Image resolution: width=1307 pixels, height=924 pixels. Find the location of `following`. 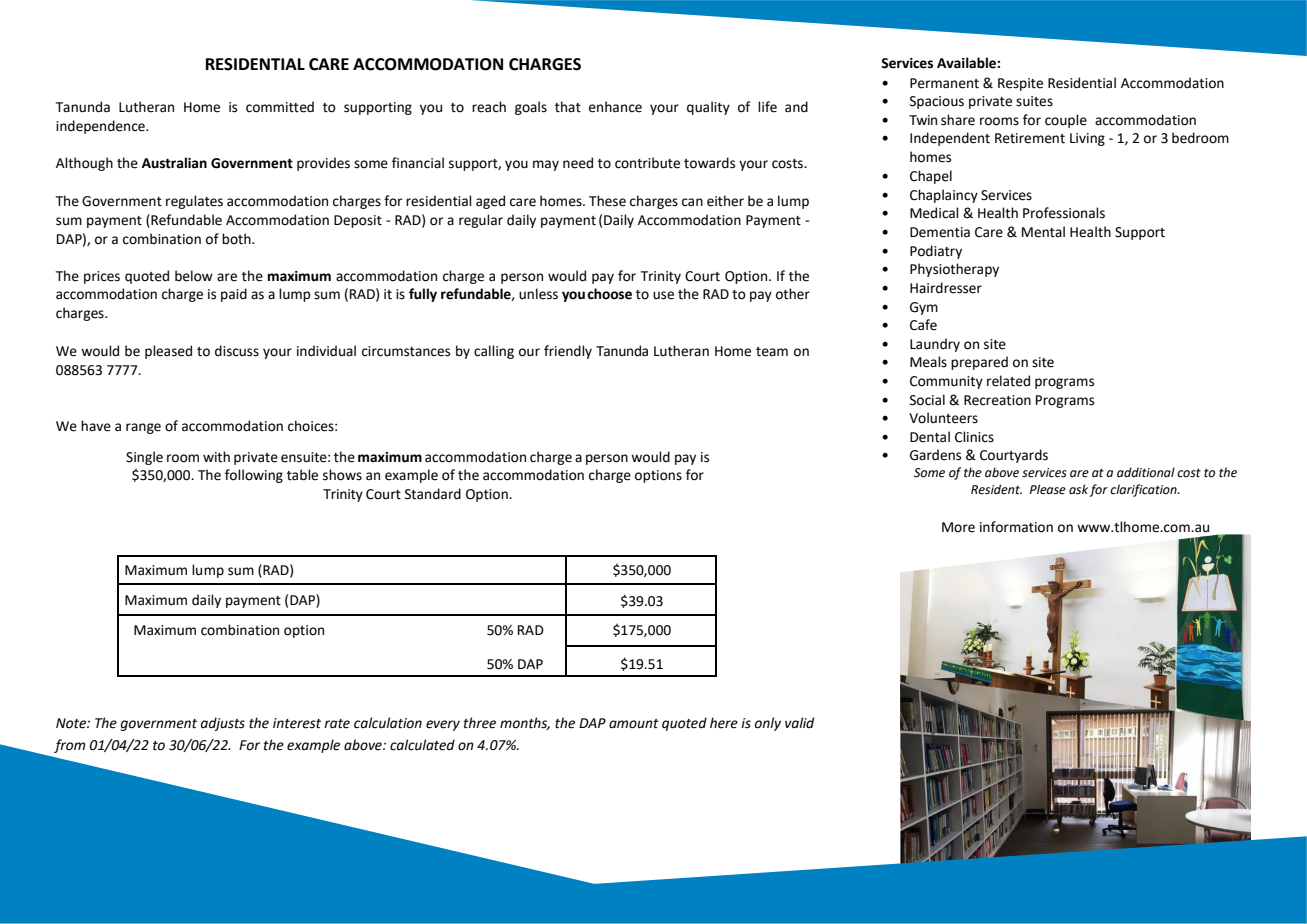

following is located at coordinates (254, 476).
